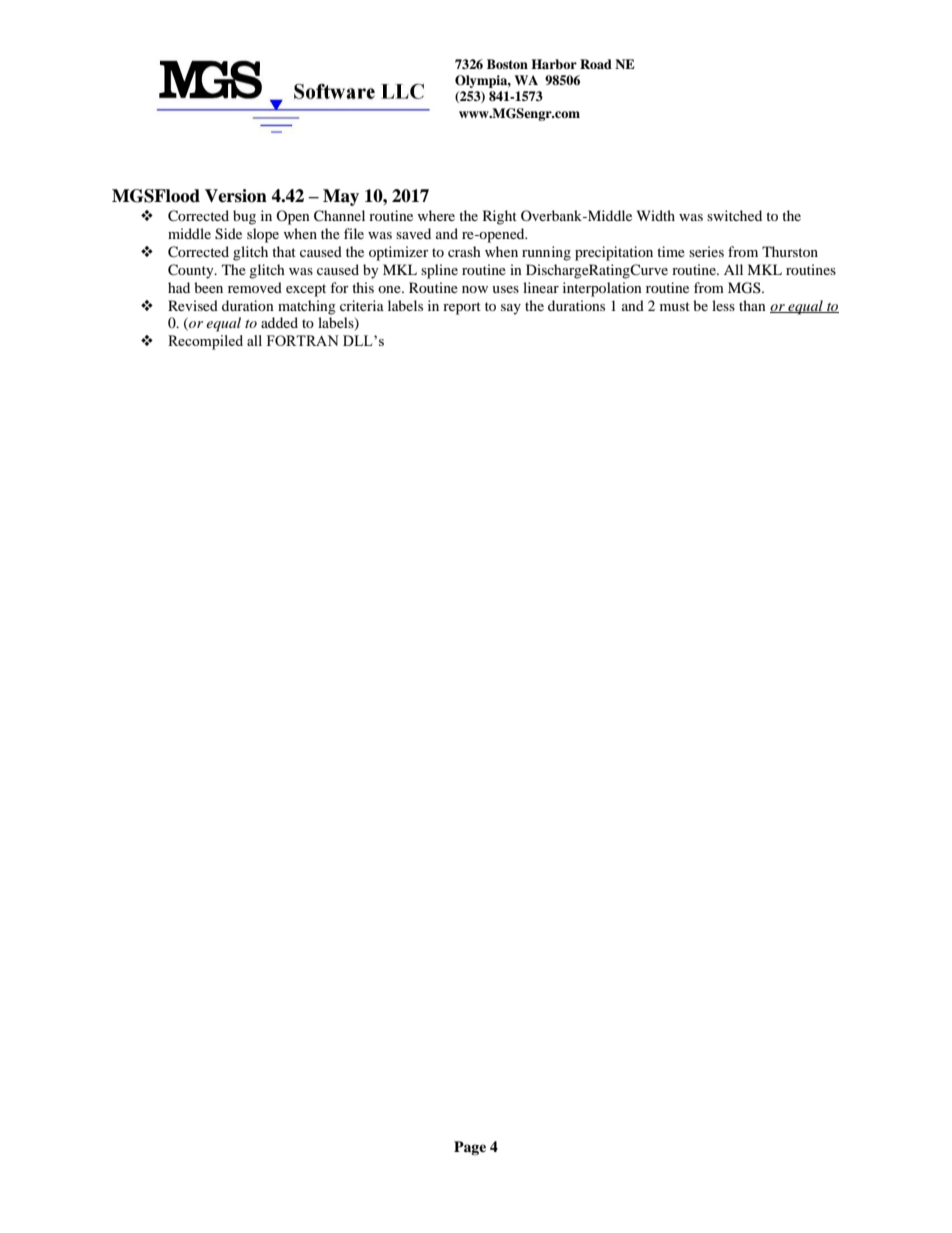 This screenshot has height=1233, width=952. Describe the element at coordinates (675, 306) in the screenshot. I see `must` at that location.
